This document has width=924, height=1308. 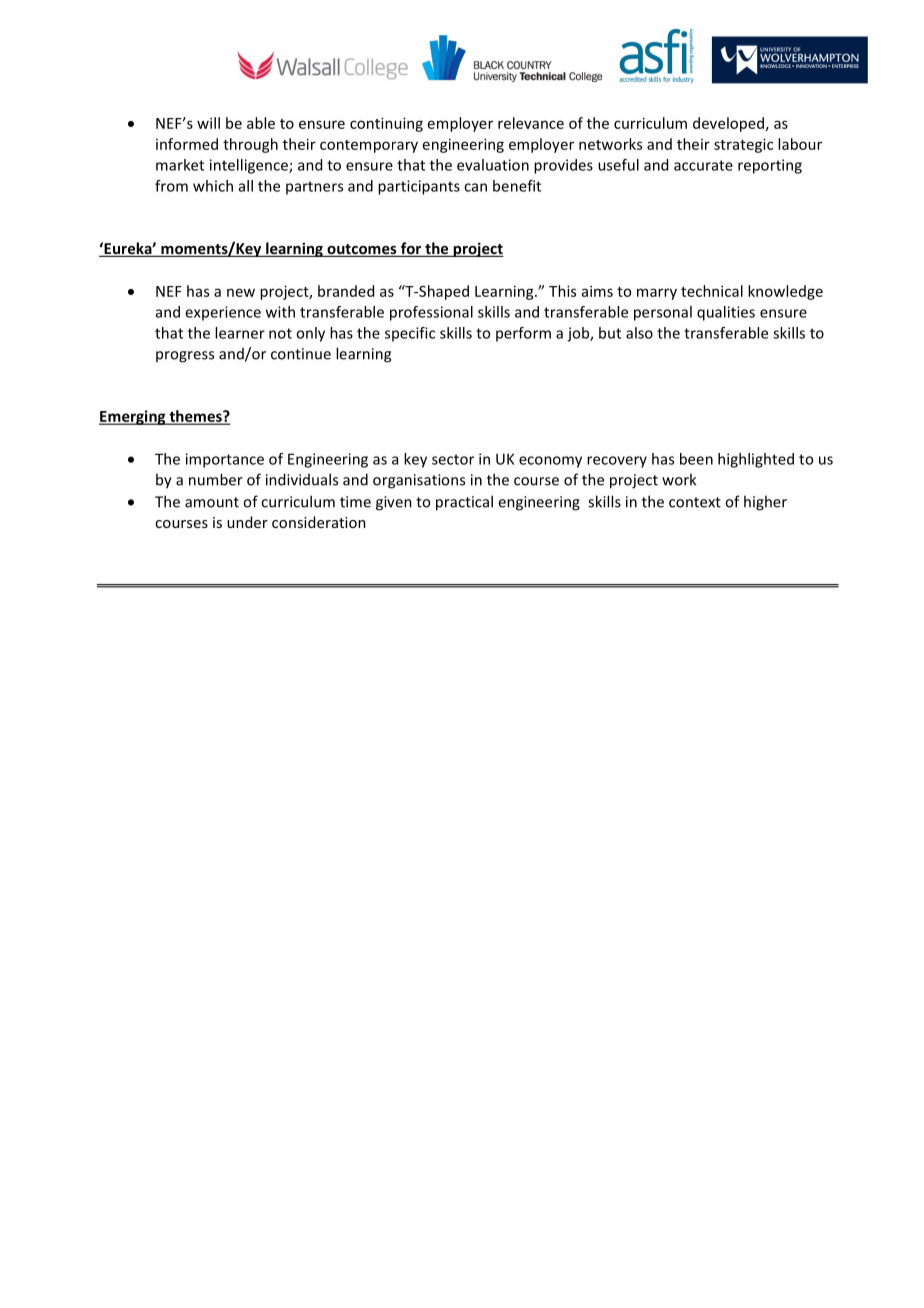 I want to click on also, so click(x=639, y=333).
